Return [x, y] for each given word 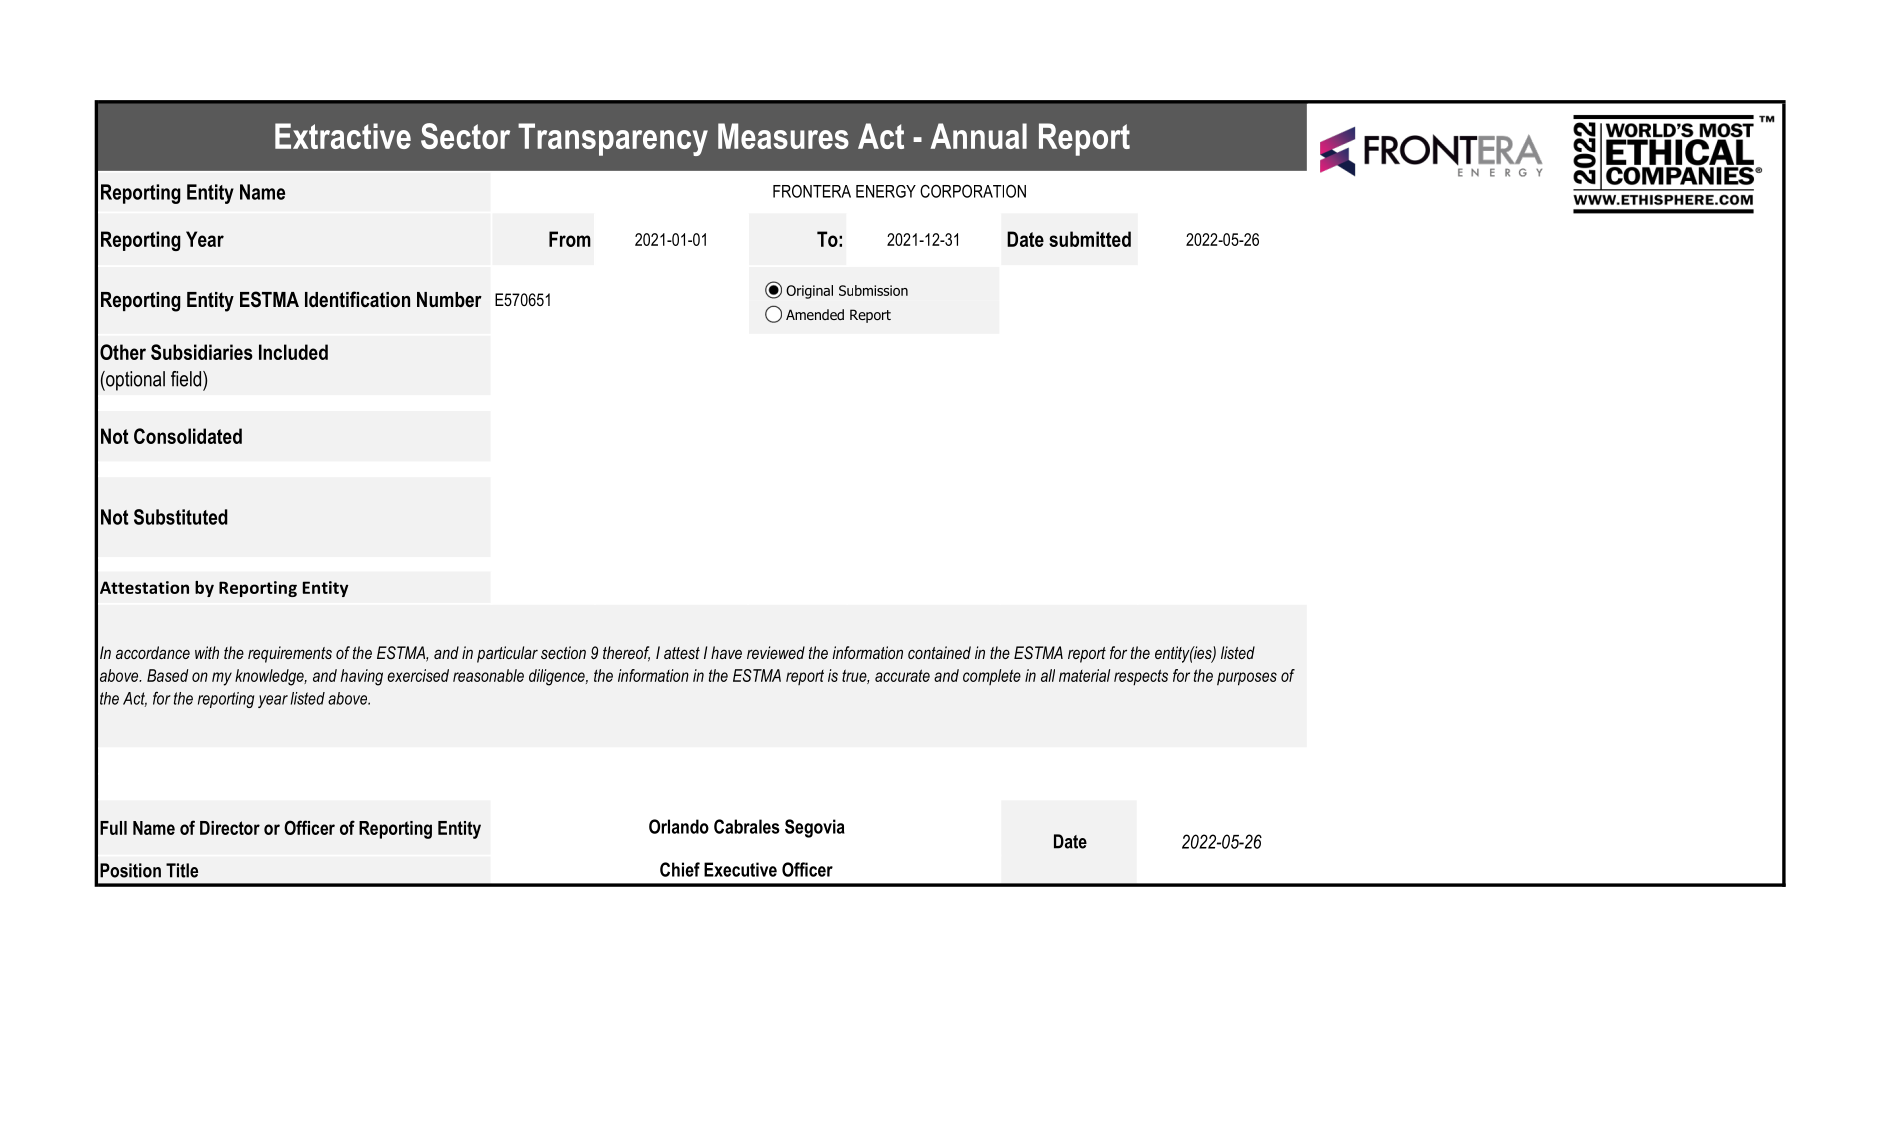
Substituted [181, 517]
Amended [815, 314]
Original [809, 292]
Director [230, 828]
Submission [873, 290]
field [187, 379]
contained [939, 652]
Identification [357, 299]
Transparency [613, 139]
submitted [1090, 239]
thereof [626, 654]
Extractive [343, 136]
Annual [979, 136]
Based [167, 675]
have [726, 652]
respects [1141, 677]
